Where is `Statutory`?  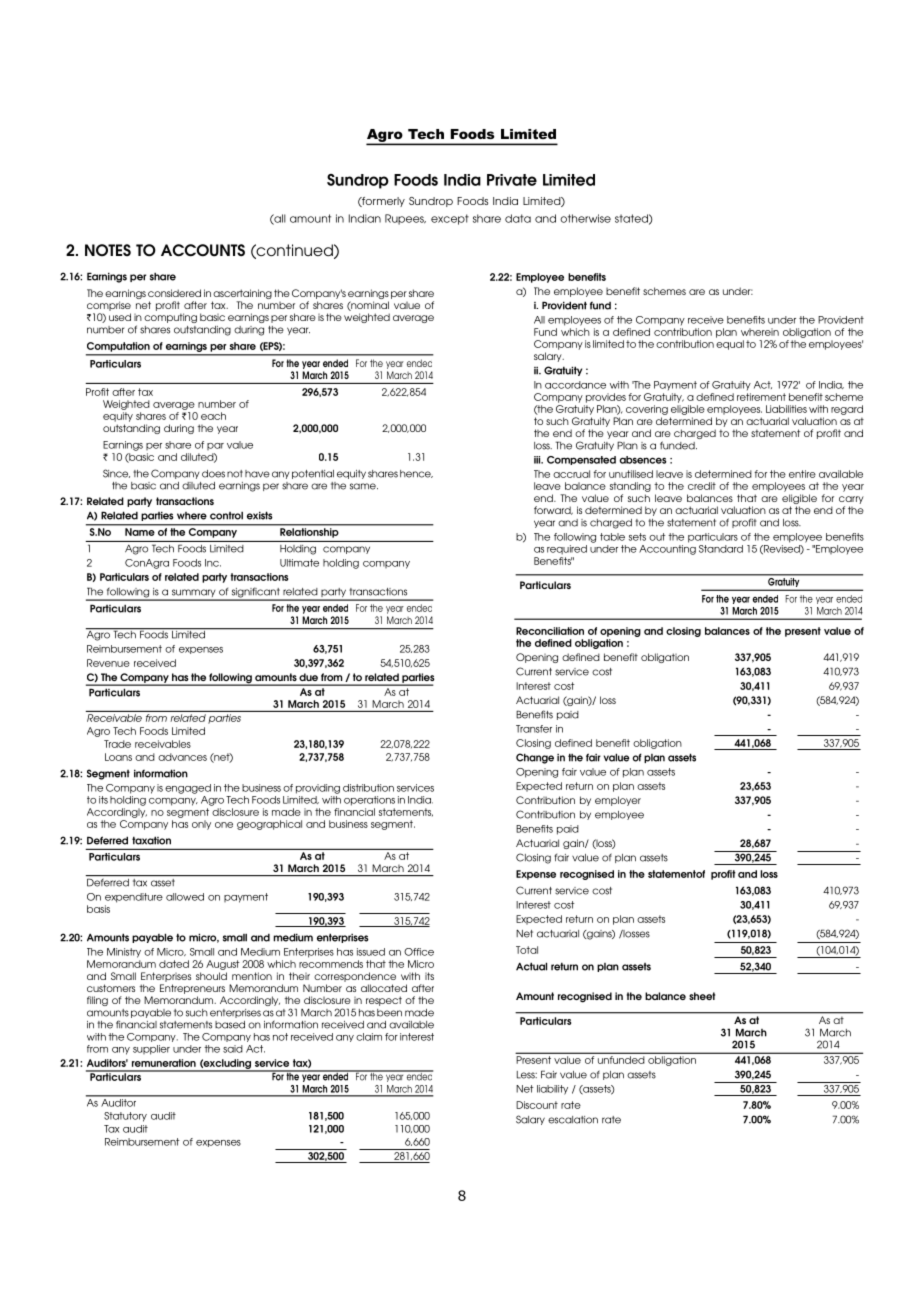 Statutory is located at coordinates (125, 1117).
